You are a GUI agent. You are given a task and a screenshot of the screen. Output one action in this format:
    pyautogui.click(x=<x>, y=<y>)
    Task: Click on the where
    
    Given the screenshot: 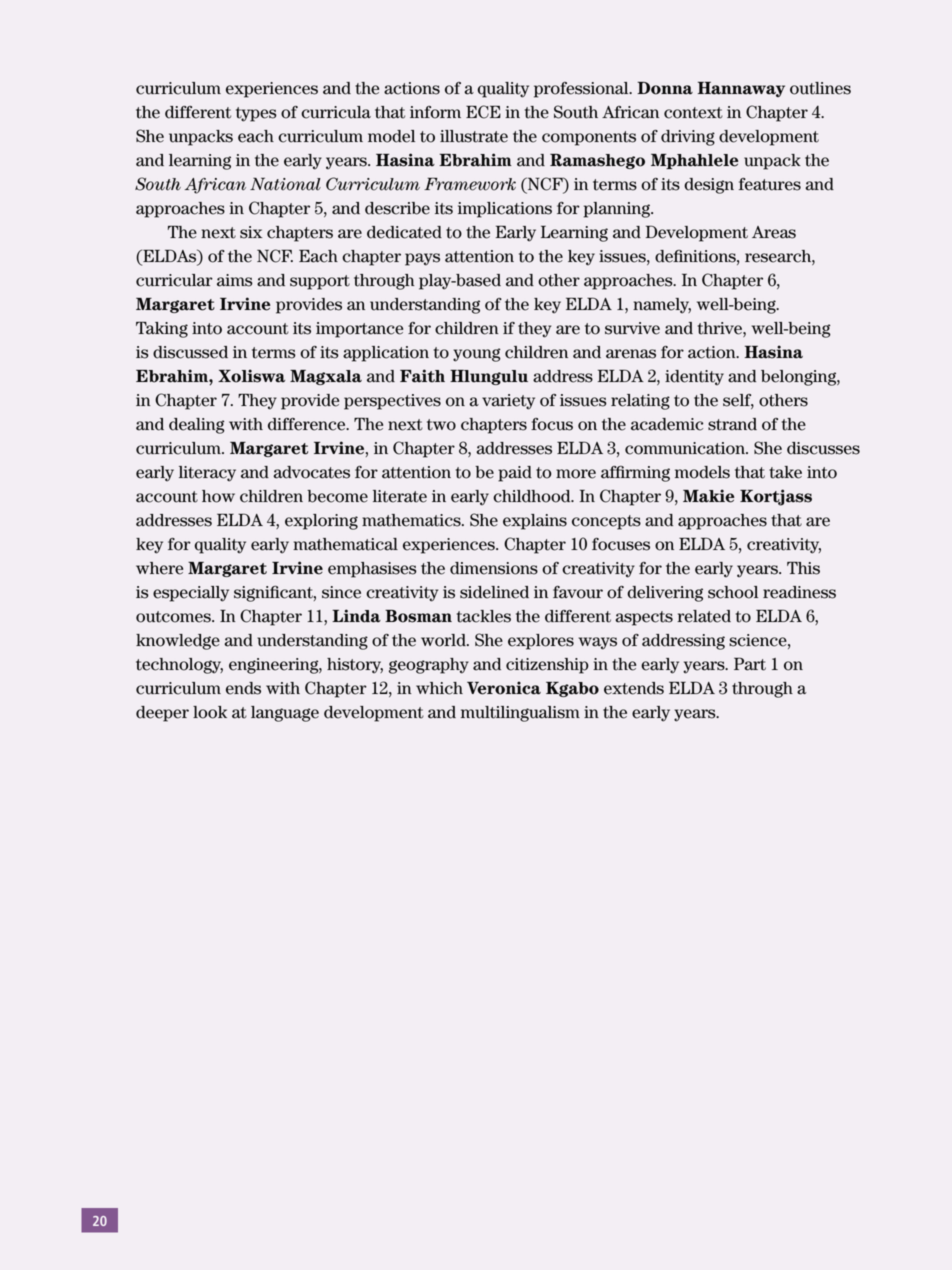 What is the action you would take?
    pyautogui.click(x=159, y=568)
